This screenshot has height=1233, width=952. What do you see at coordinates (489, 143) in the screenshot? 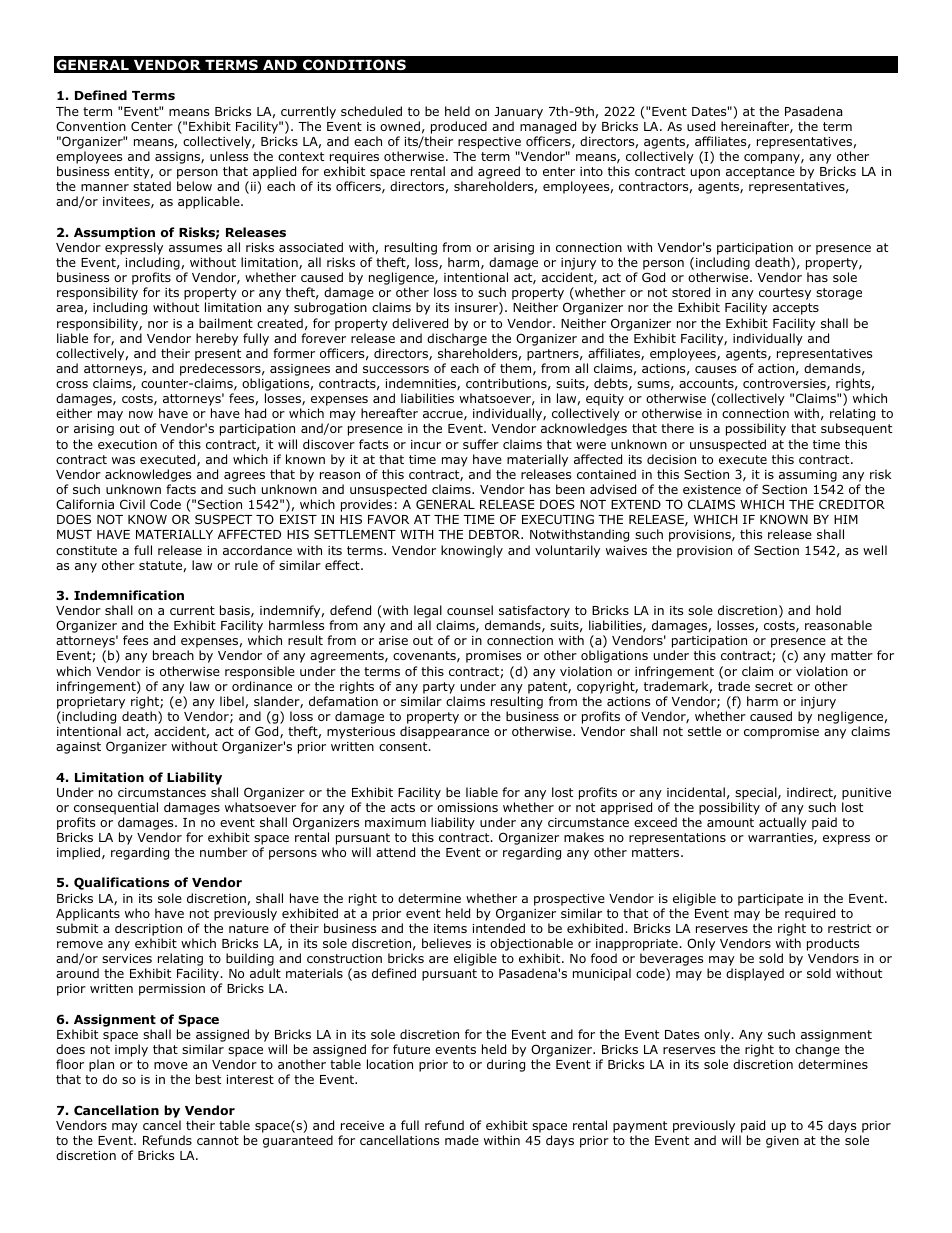
I see `respective` at bounding box center [489, 143].
